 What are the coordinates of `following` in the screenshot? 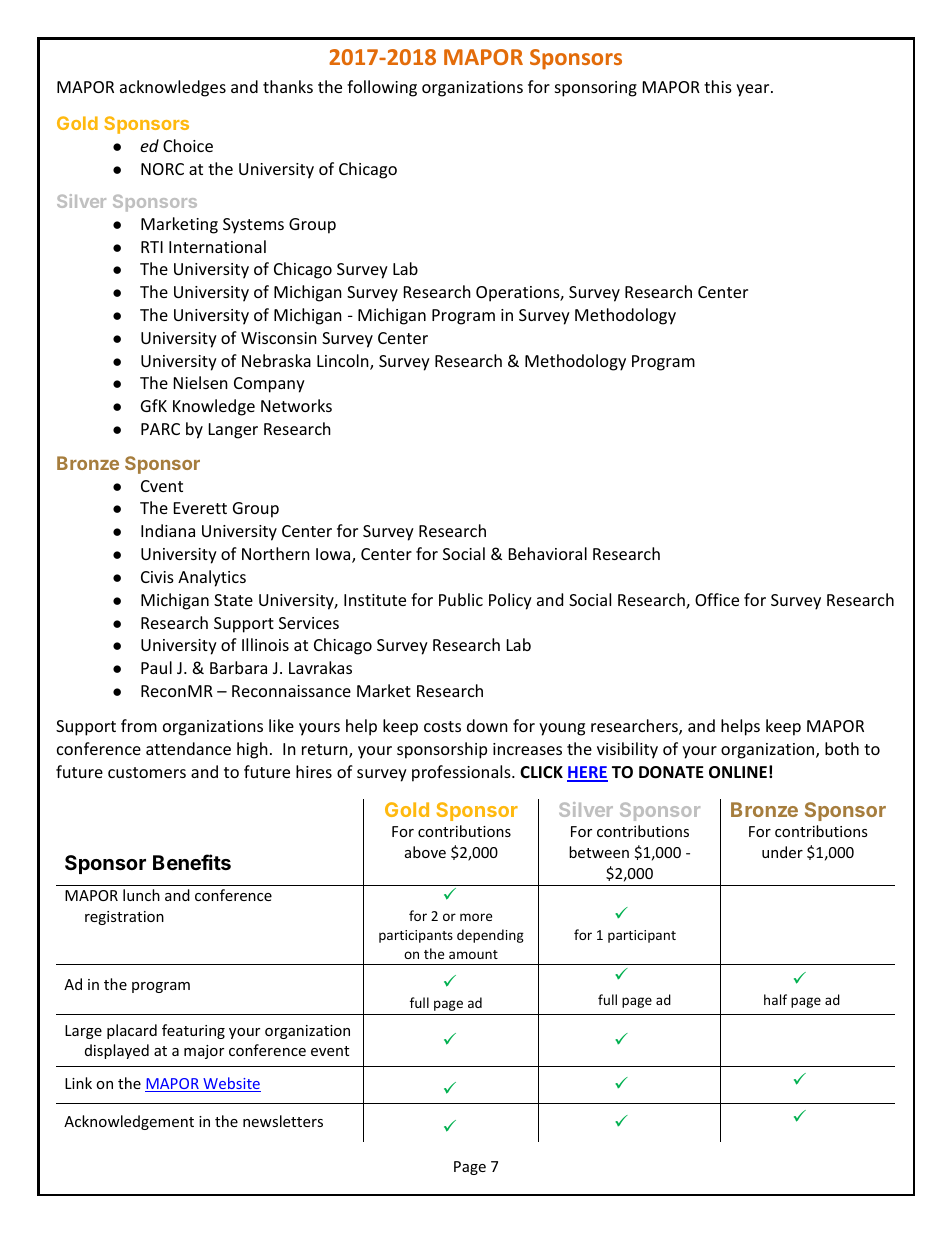 It's located at (382, 88).
